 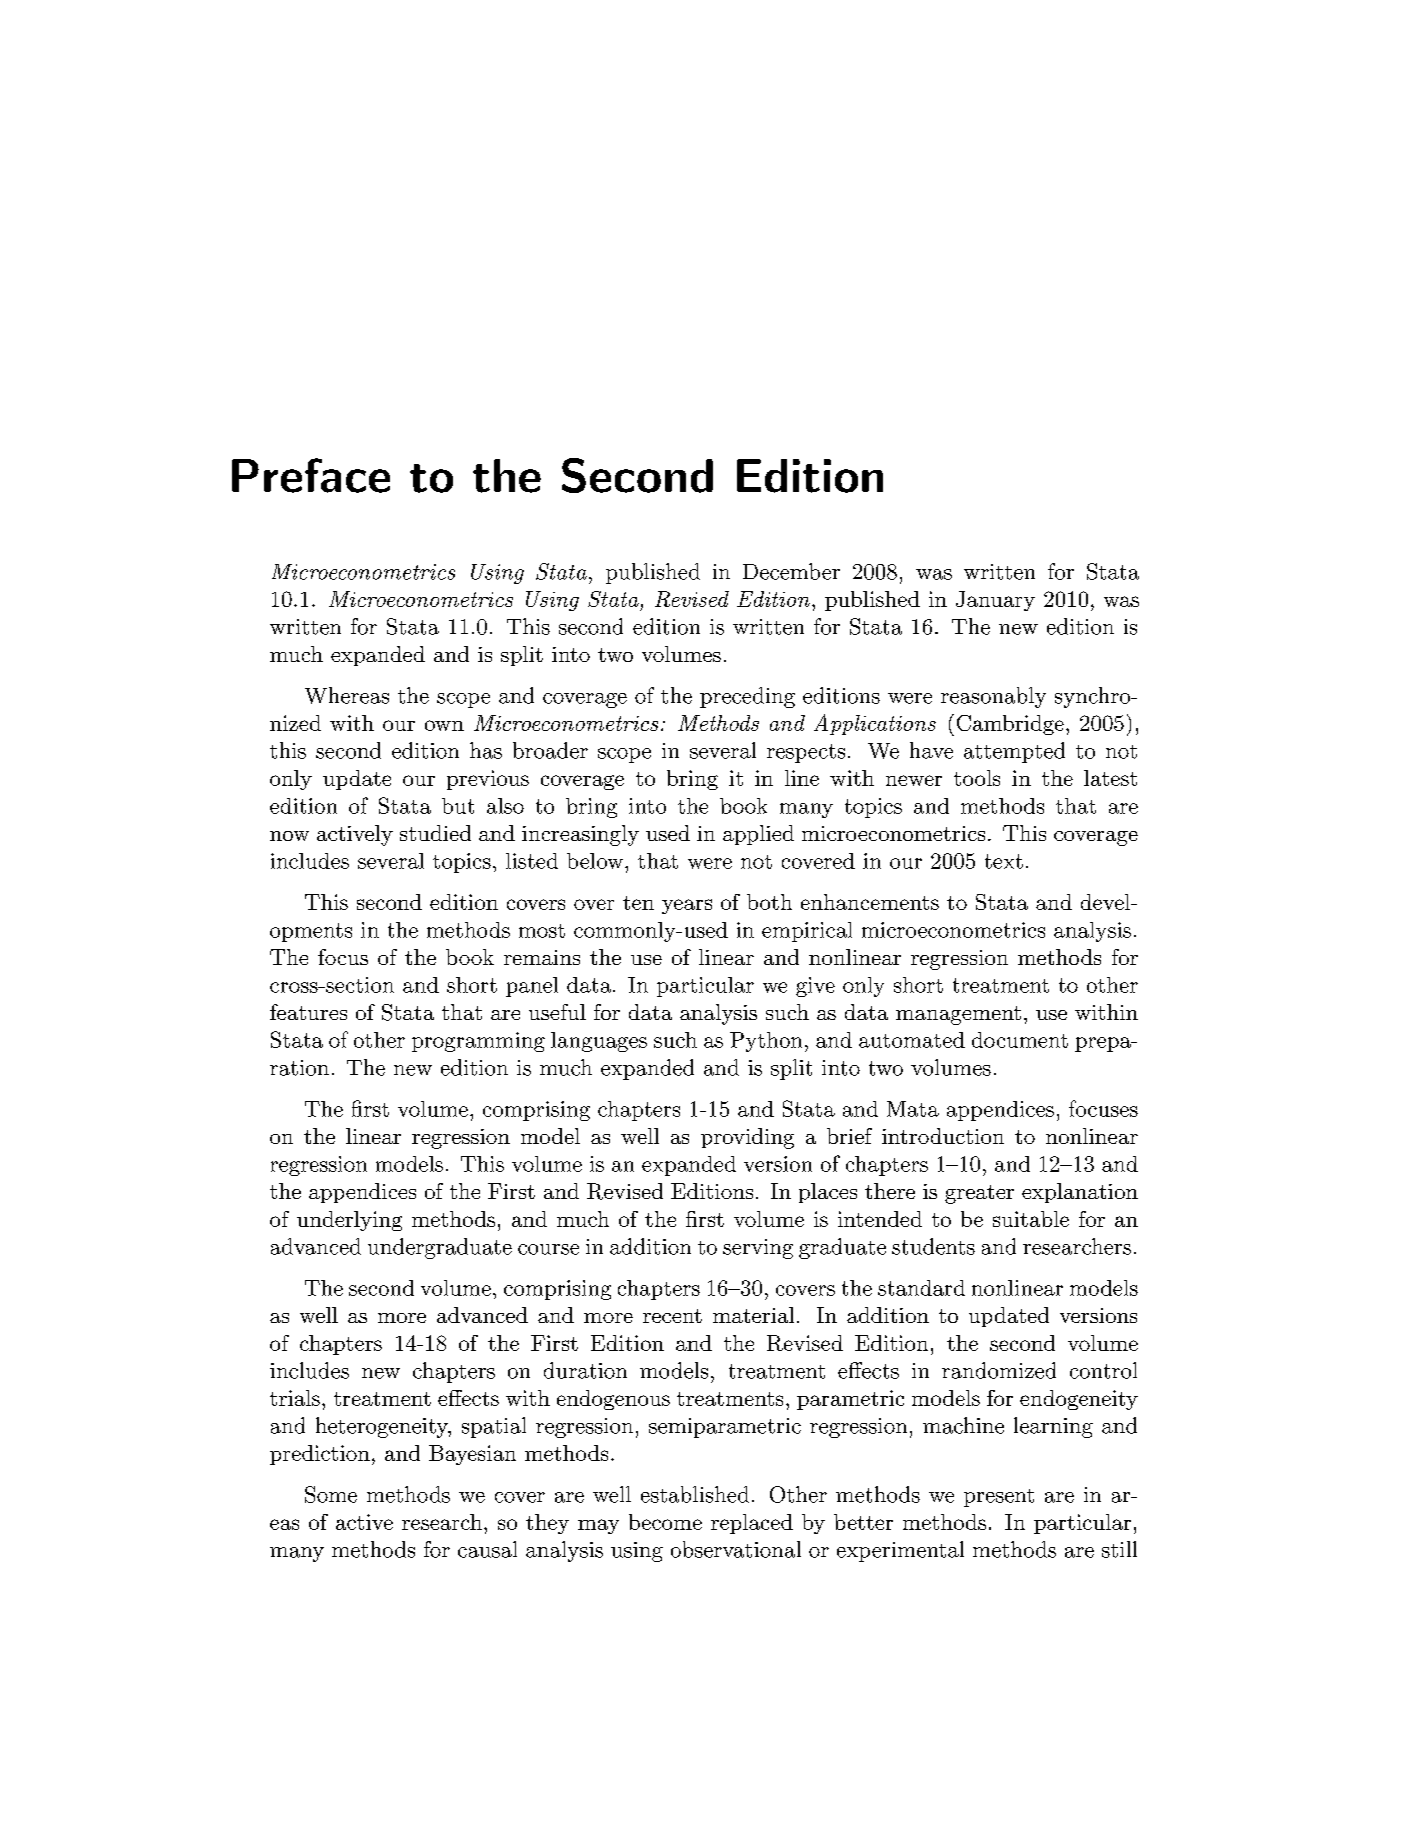 What do you see at coordinates (999, 1498) in the document?
I see `present` at bounding box center [999, 1498].
